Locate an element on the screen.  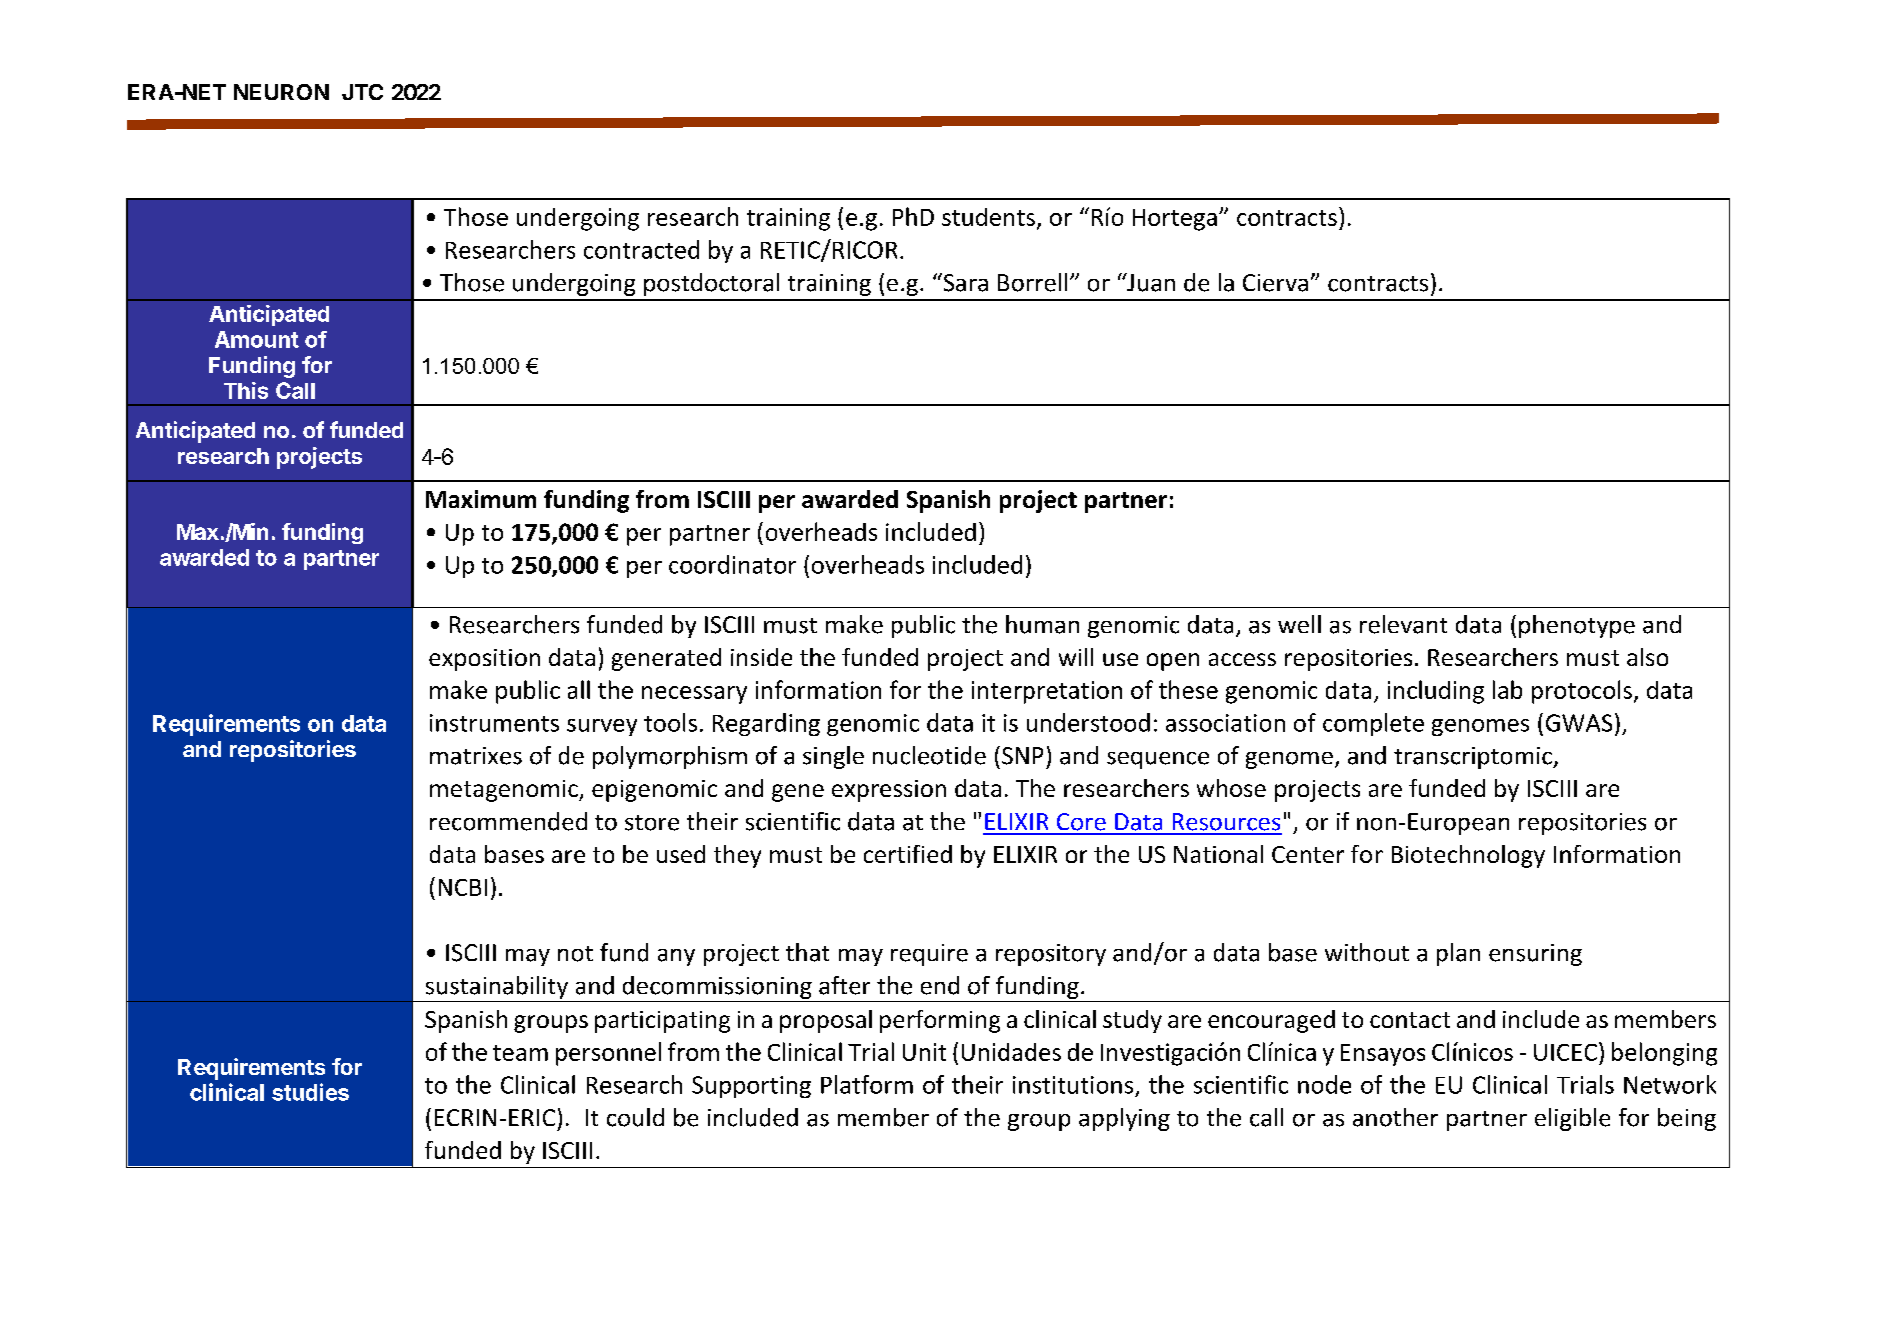
eligible is located at coordinates (1572, 1119).
